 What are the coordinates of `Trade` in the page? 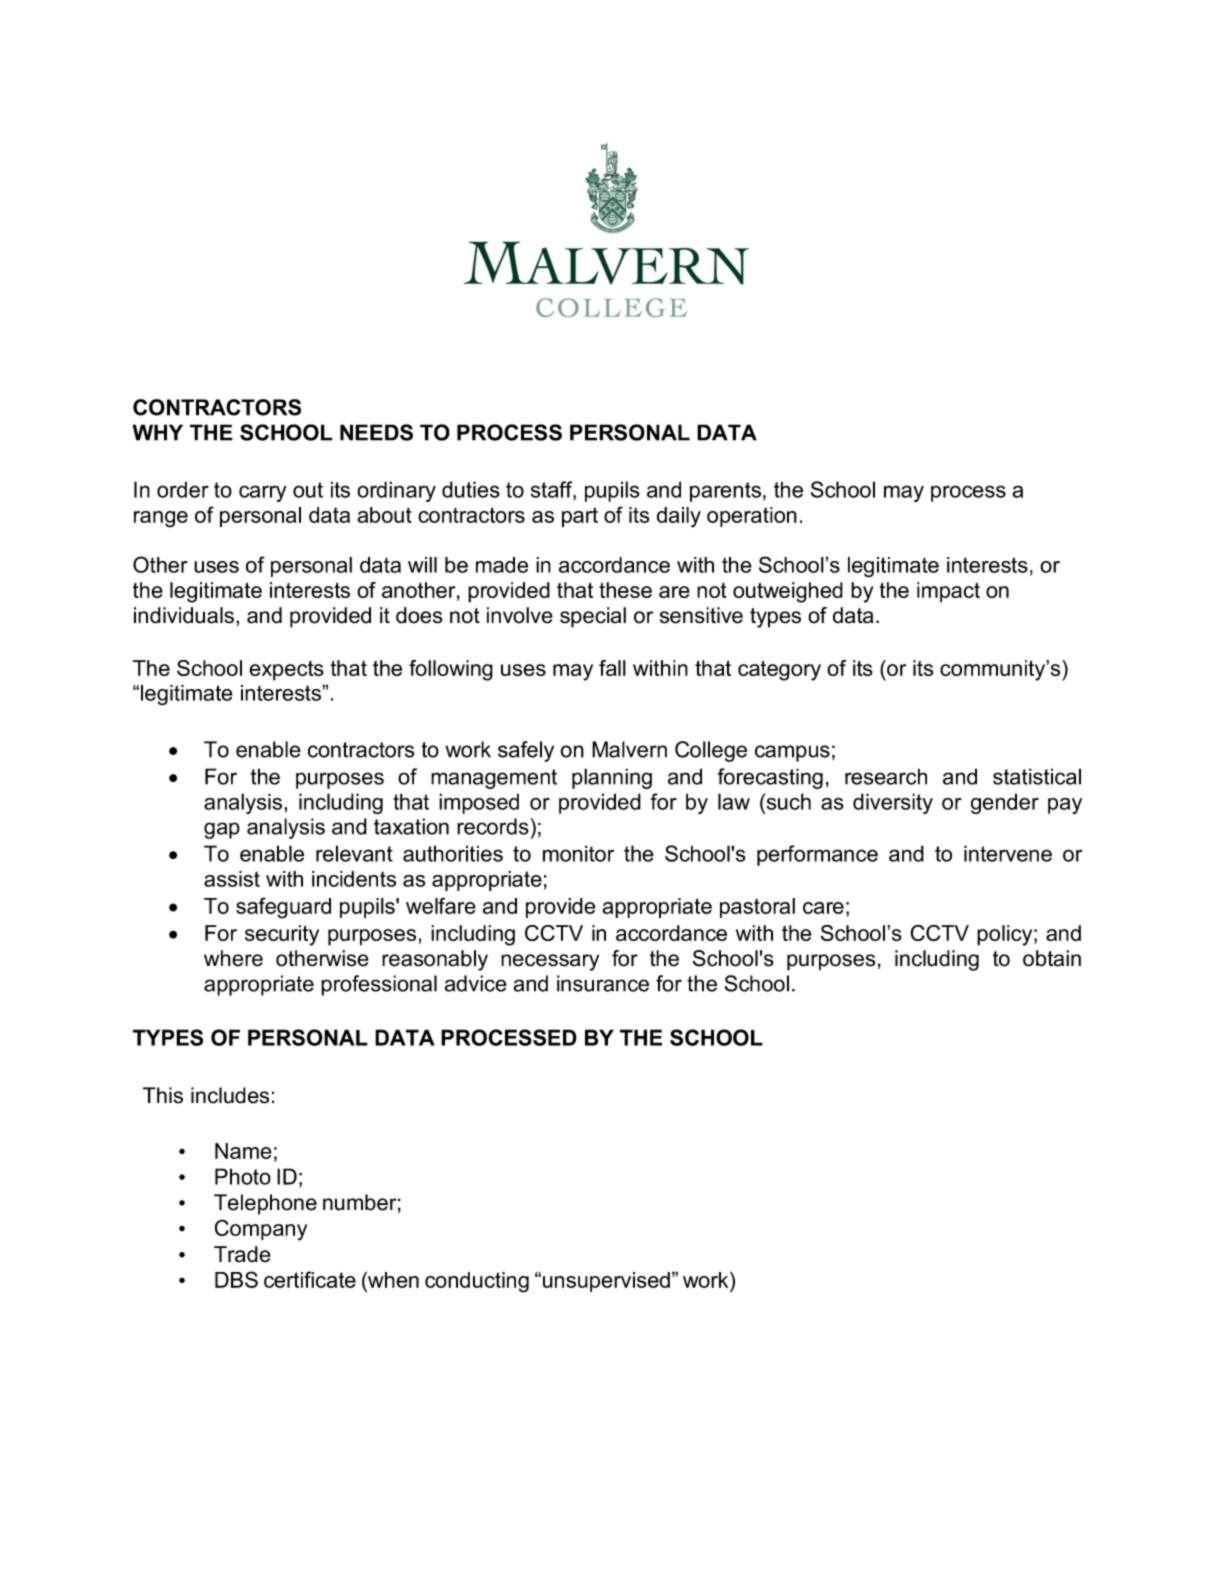 It's located at (242, 1254).
